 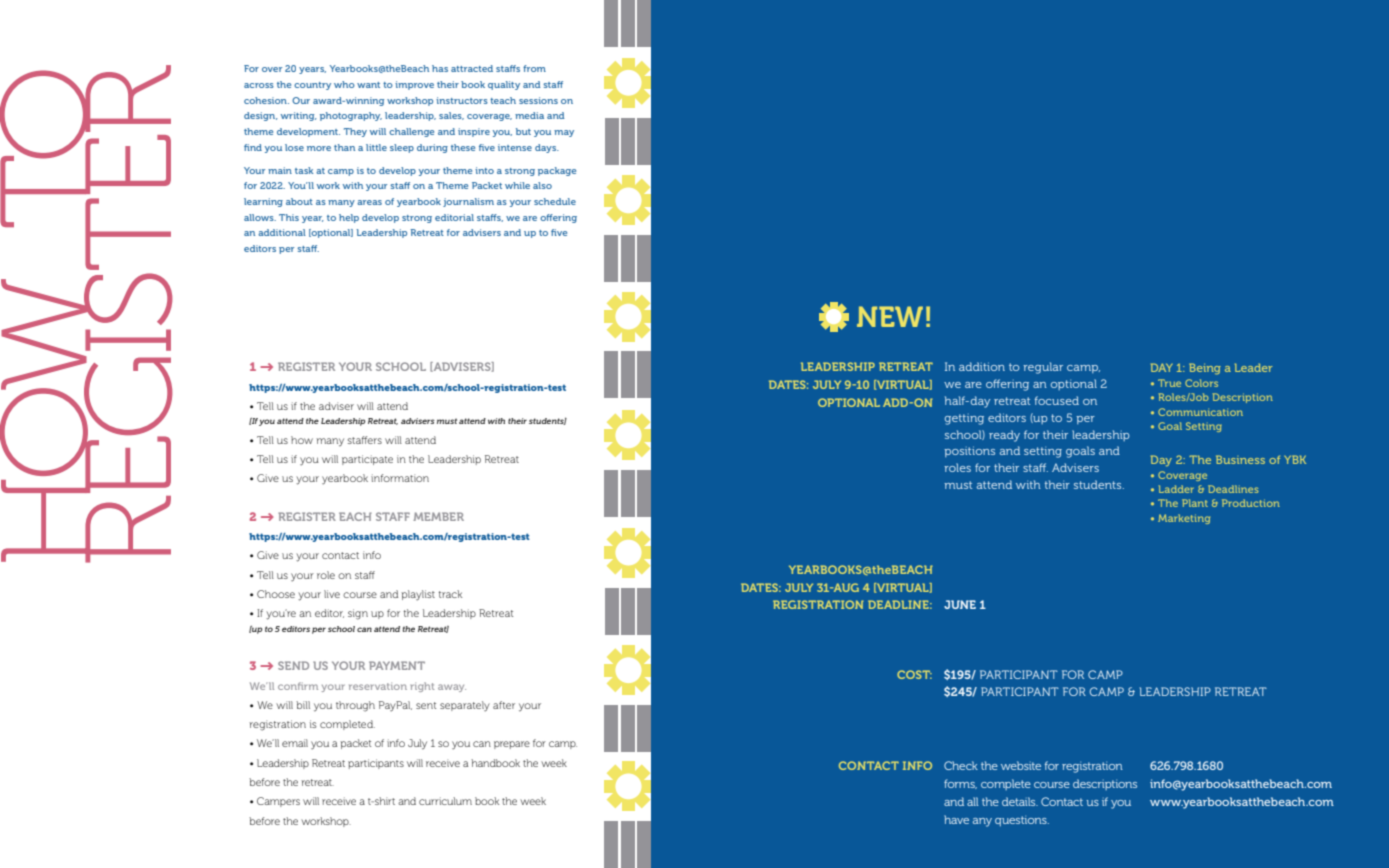 I want to click on JUNE, so click(x=960, y=604).
